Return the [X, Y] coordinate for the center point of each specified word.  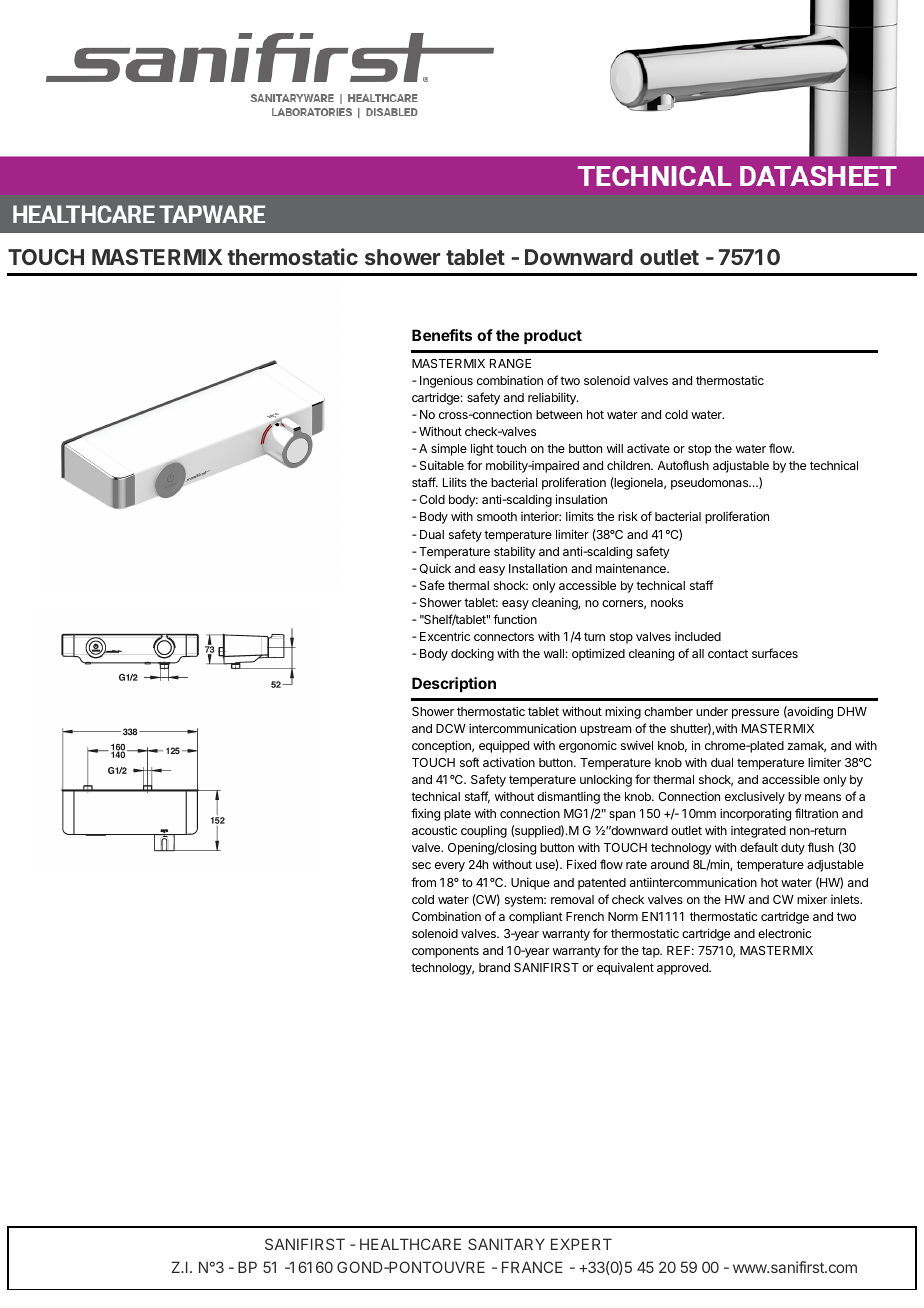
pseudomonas [711, 484]
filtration [816, 813]
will [615, 448]
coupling [484, 831]
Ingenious [446, 381]
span [622, 816]
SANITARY [506, 1244]
